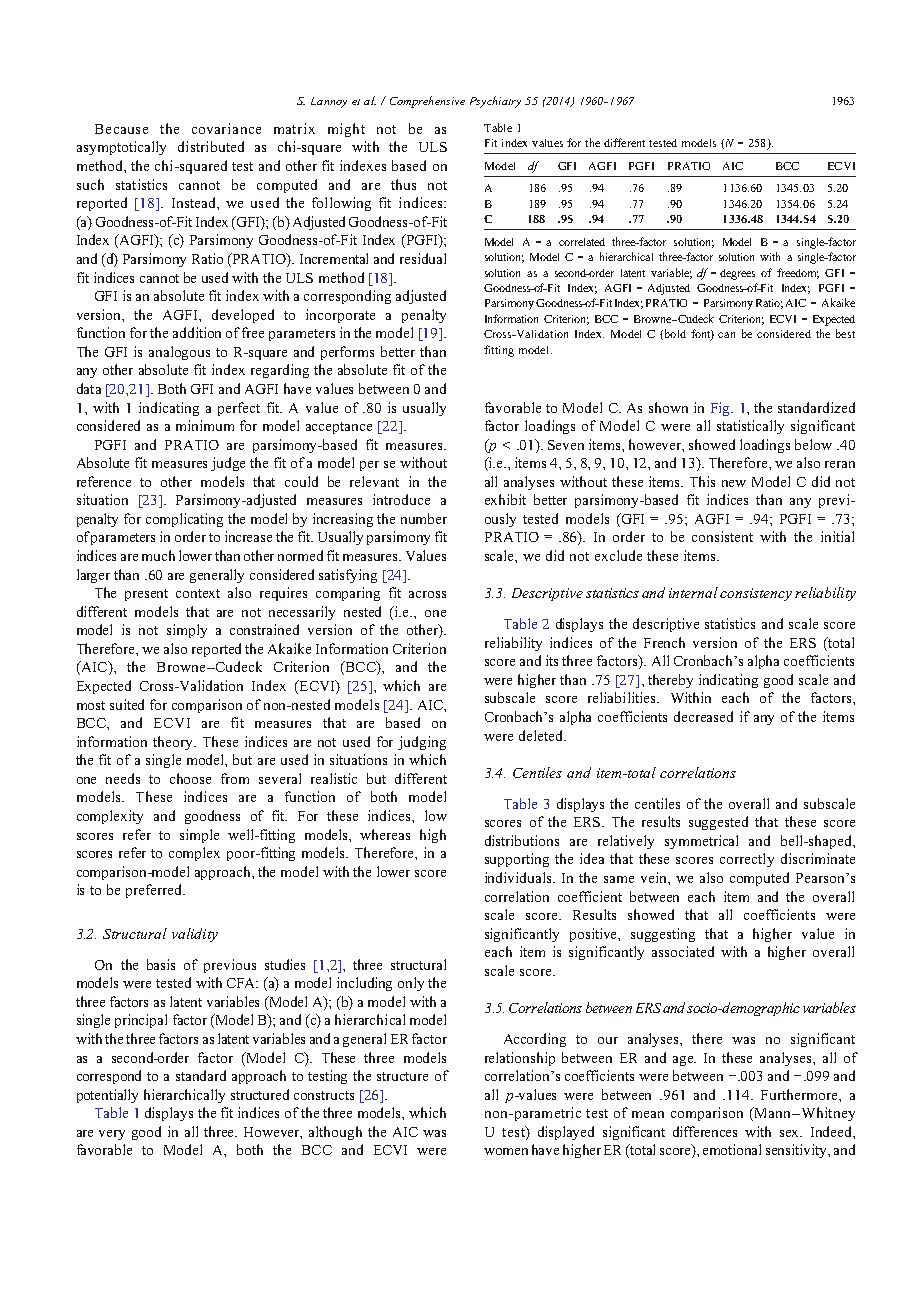  Describe the element at coordinates (506, 1151) in the screenshot. I see `women` at that location.
